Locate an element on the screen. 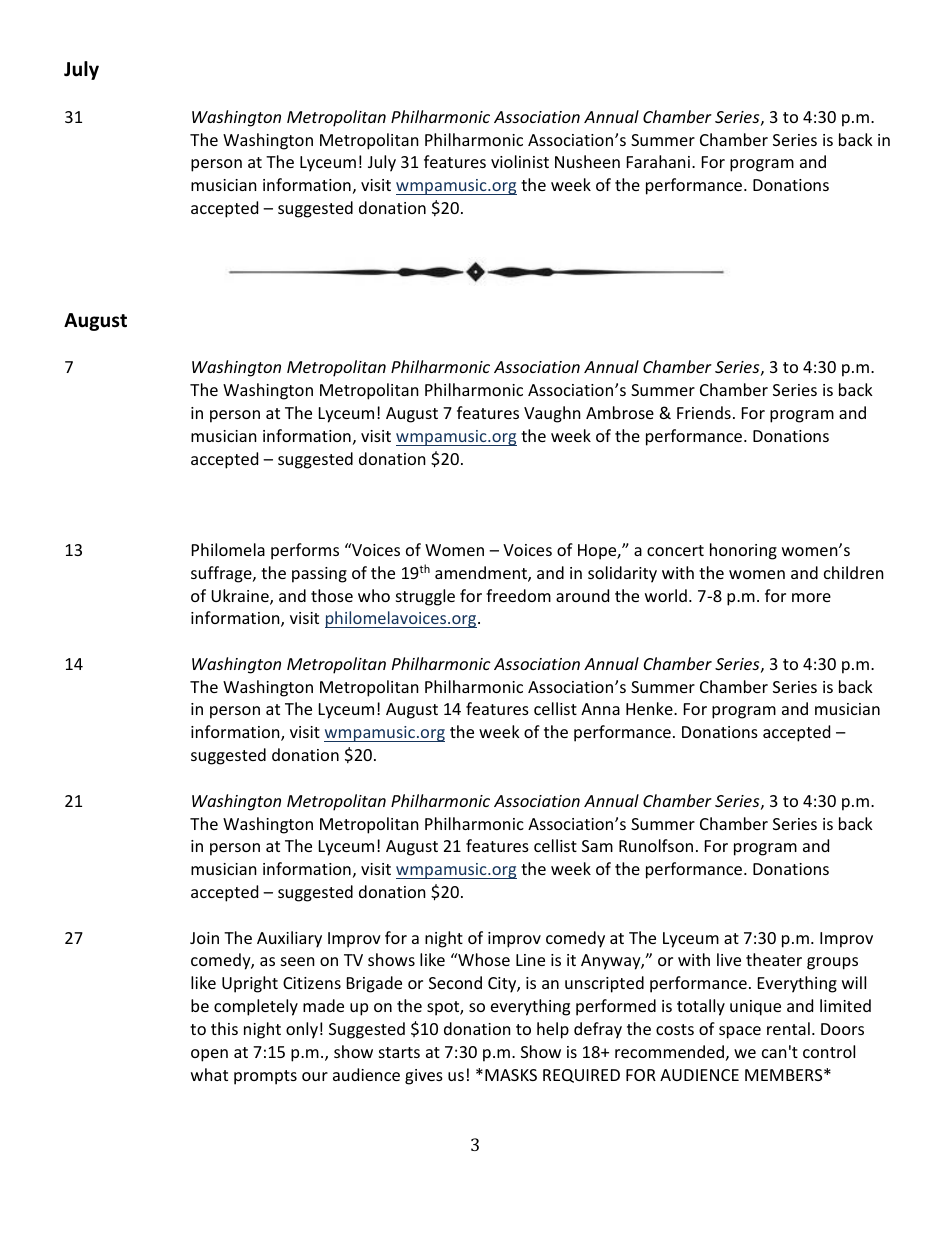  only is located at coordinates (302, 1030).
